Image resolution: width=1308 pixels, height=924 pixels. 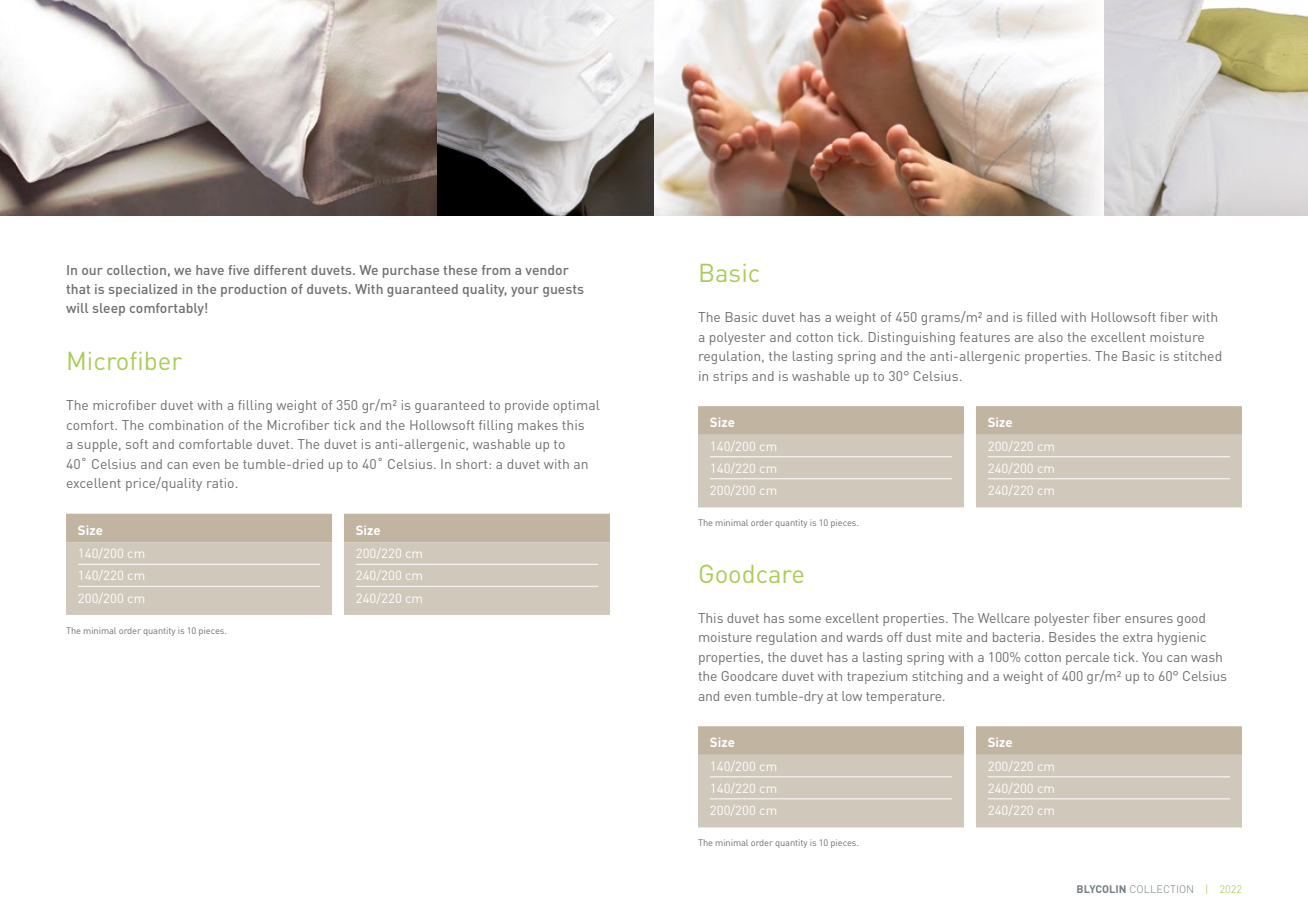 What do you see at coordinates (253, 290) in the page?
I see `production` at bounding box center [253, 290].
